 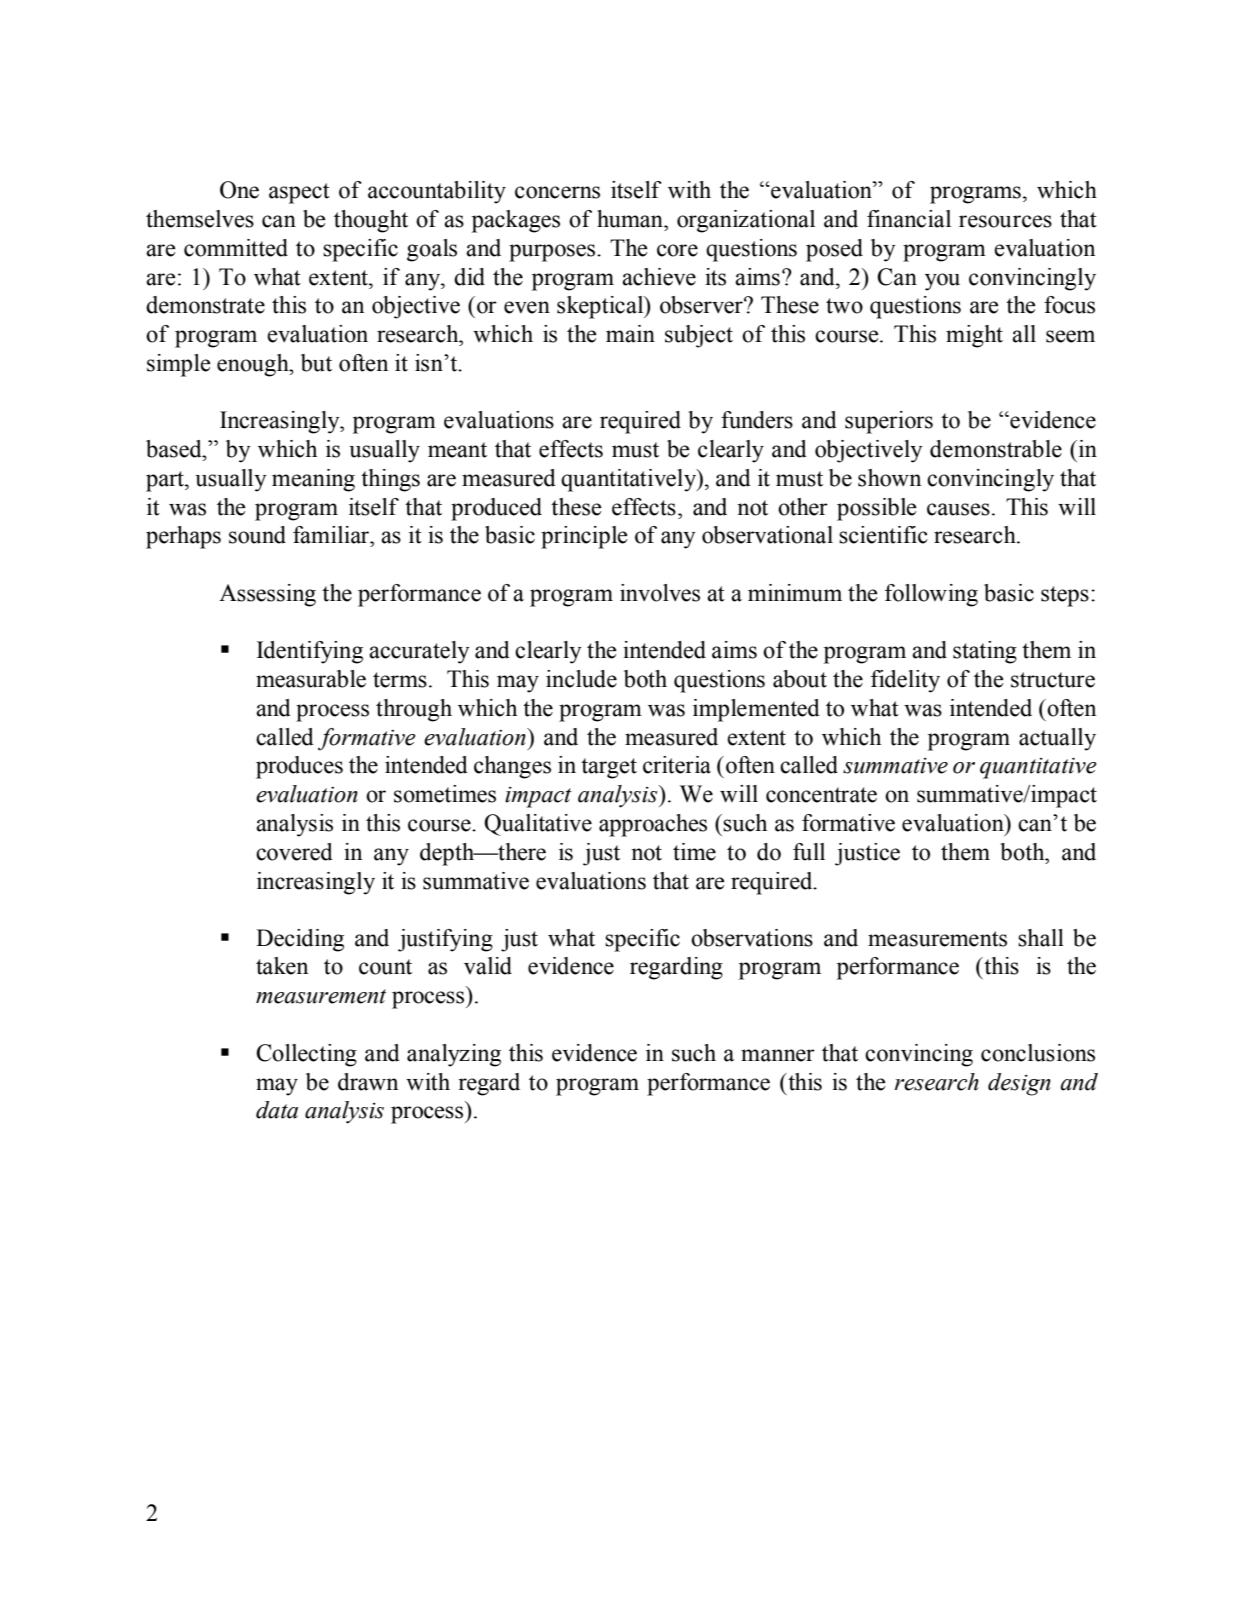 What do you see at coordinates (985, 652) in the screenshot?
I see `stating` at bounding box center [985, 652].
